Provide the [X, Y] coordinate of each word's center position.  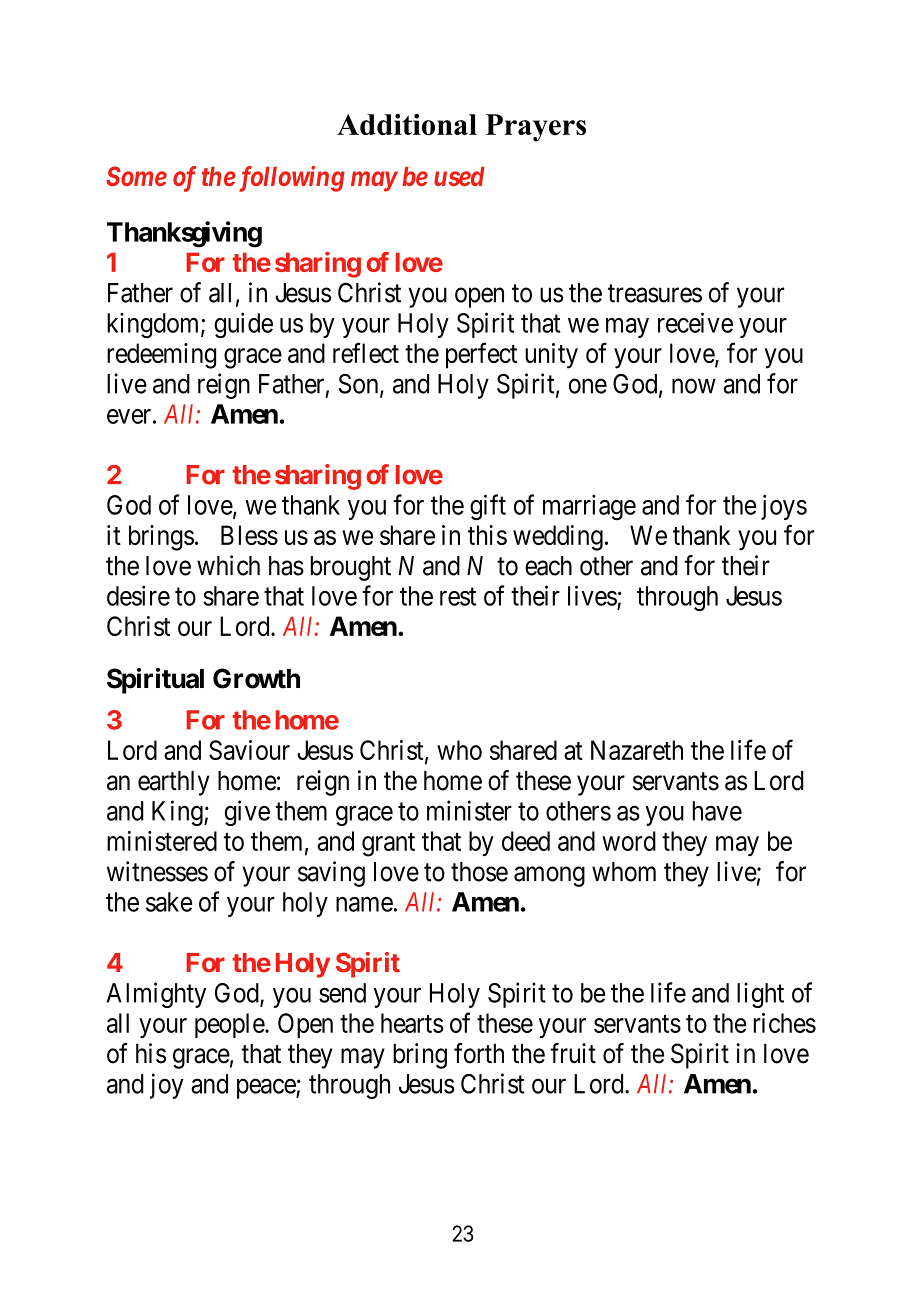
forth [479, 1053]
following [290, 179]
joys [784, 507]
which [228, 565]
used [459, 176]
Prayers [536, 128]
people [230, 1025]
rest [458, 597]
